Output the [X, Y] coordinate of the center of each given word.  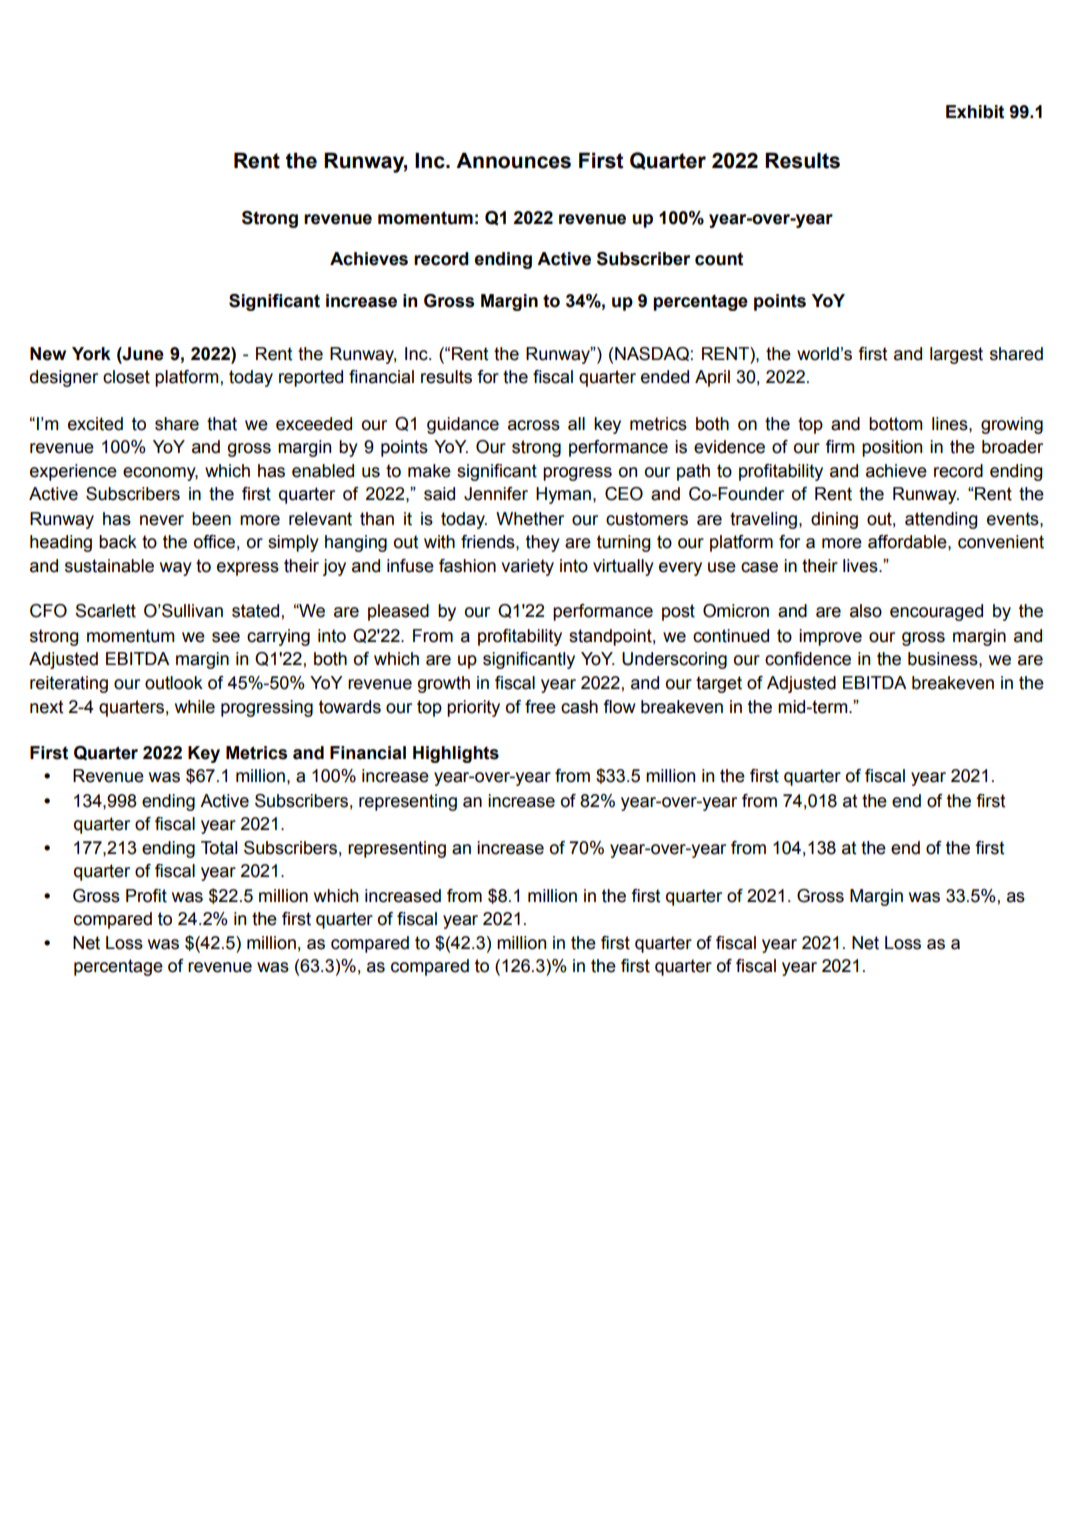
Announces [513, 160]
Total [219, 848]
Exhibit [975, 112]
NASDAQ [652, 354]
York [91, 354]
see [226, 637]
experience [73, 472]
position [892, 448]
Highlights [456, 754]
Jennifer [496, 494]
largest [956, 355]
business [944, 659]
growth [444, 684]
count [719, 259]
